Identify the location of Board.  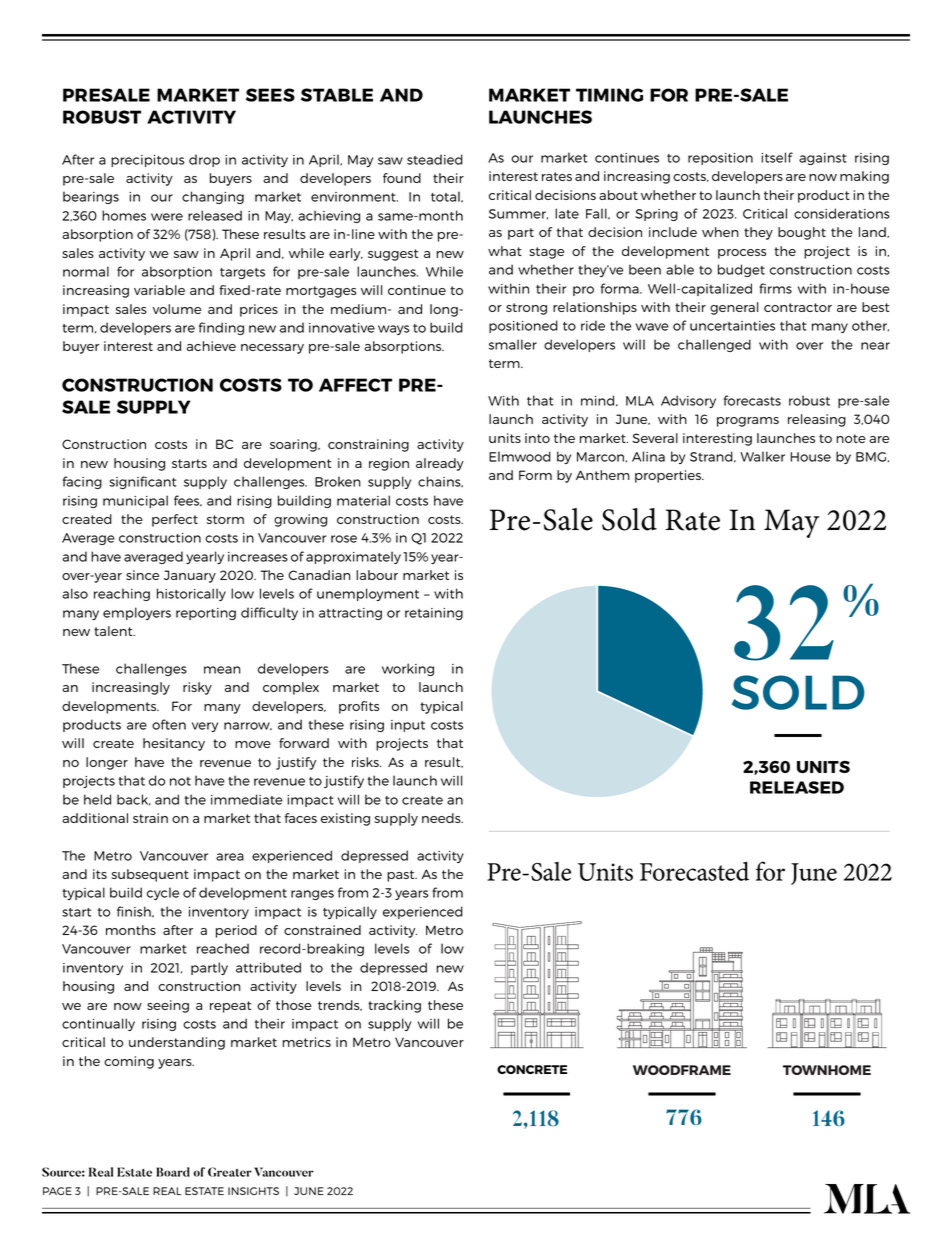
(173, 1172).
